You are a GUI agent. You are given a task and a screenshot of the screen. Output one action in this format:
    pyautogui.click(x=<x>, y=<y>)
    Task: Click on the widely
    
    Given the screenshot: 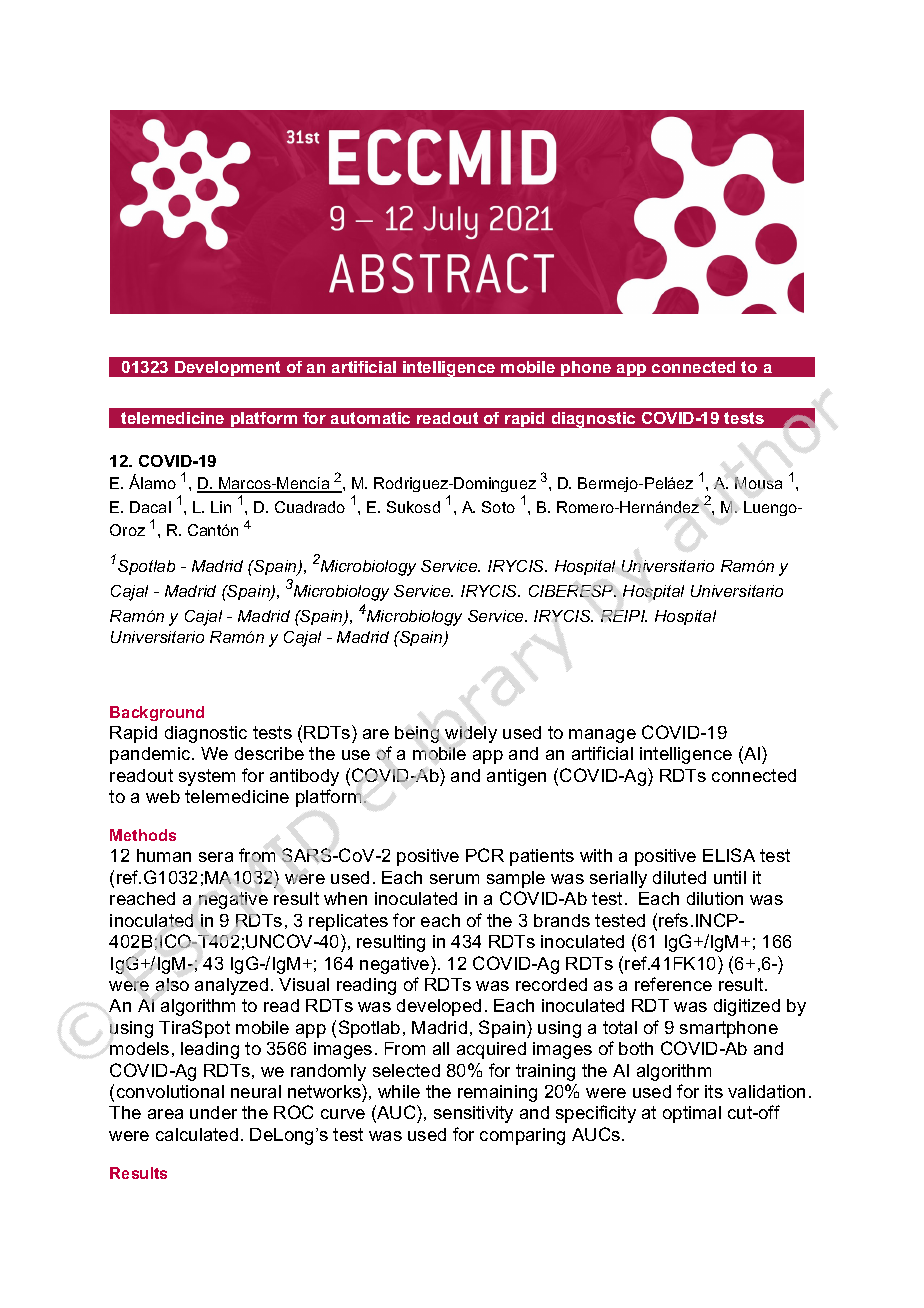 What is the action you would take?
    pyautogui.click(x=471, y=734)
